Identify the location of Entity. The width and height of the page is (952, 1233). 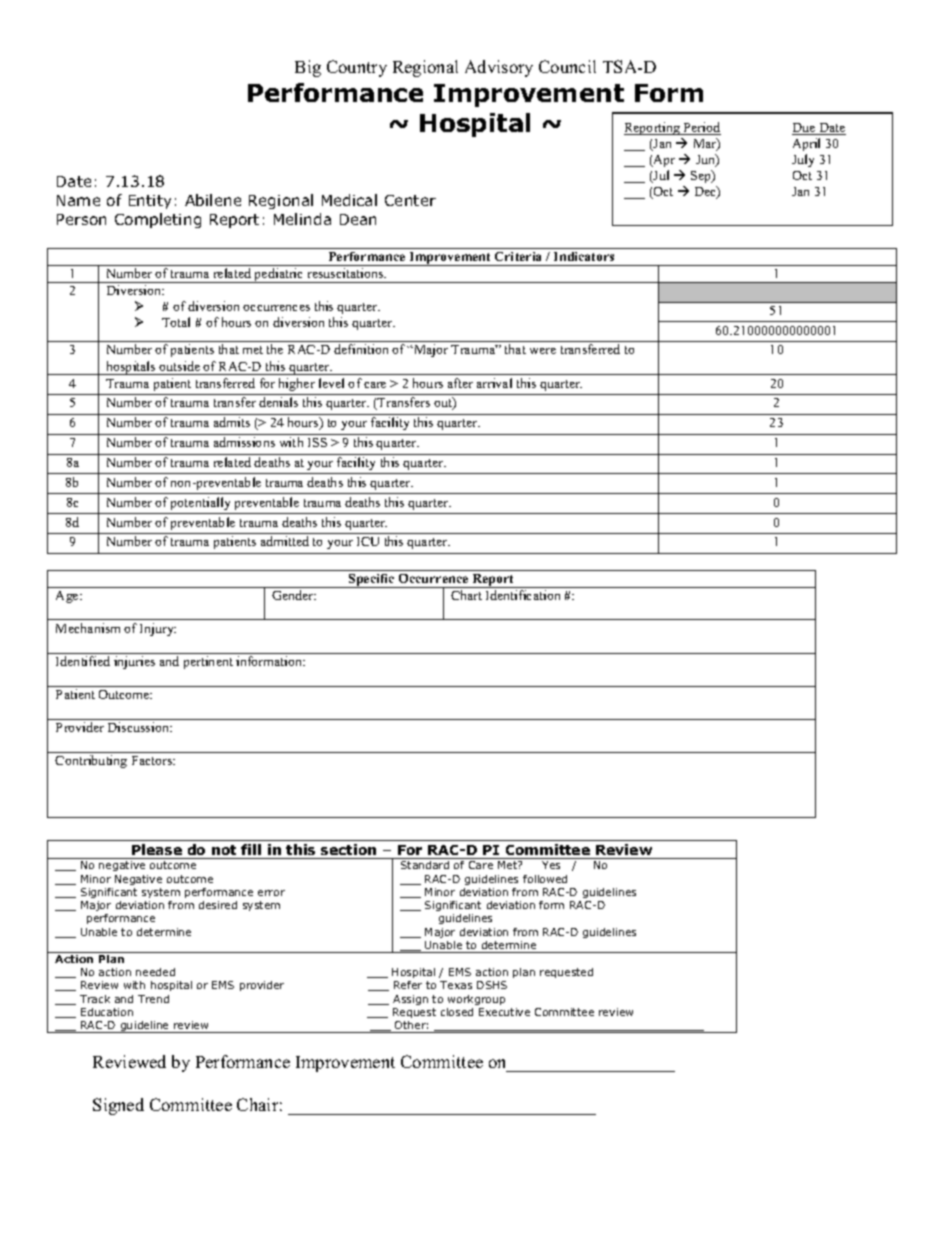
(150, 202).
